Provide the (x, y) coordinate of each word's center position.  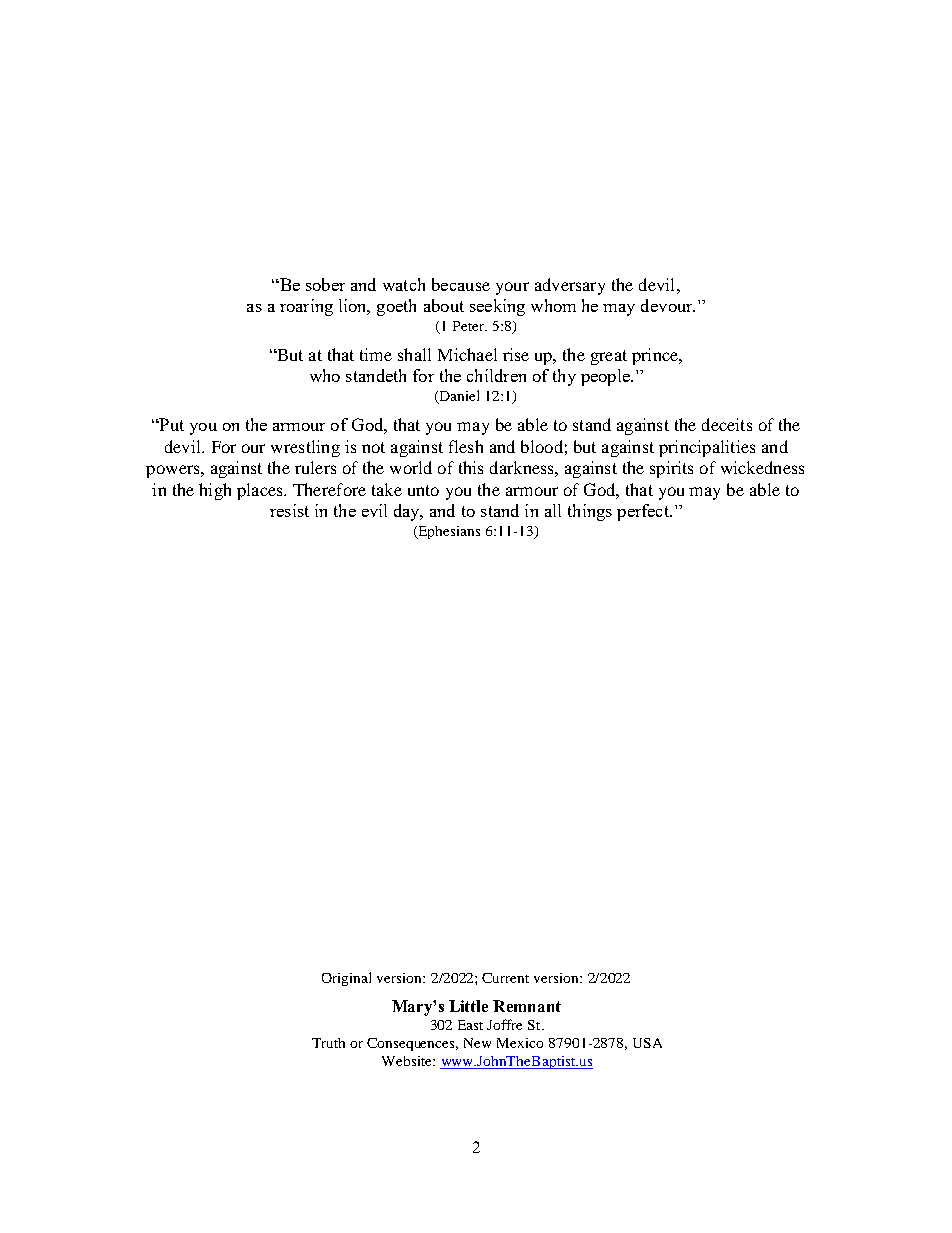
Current (505, 978)
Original (346, 979)
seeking (497, 307)
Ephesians (448, 532)
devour (668, 305)
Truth (328, 1043)
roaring (306, 307)
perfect (644, 512)
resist (289, 510)
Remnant (527, 1006)
